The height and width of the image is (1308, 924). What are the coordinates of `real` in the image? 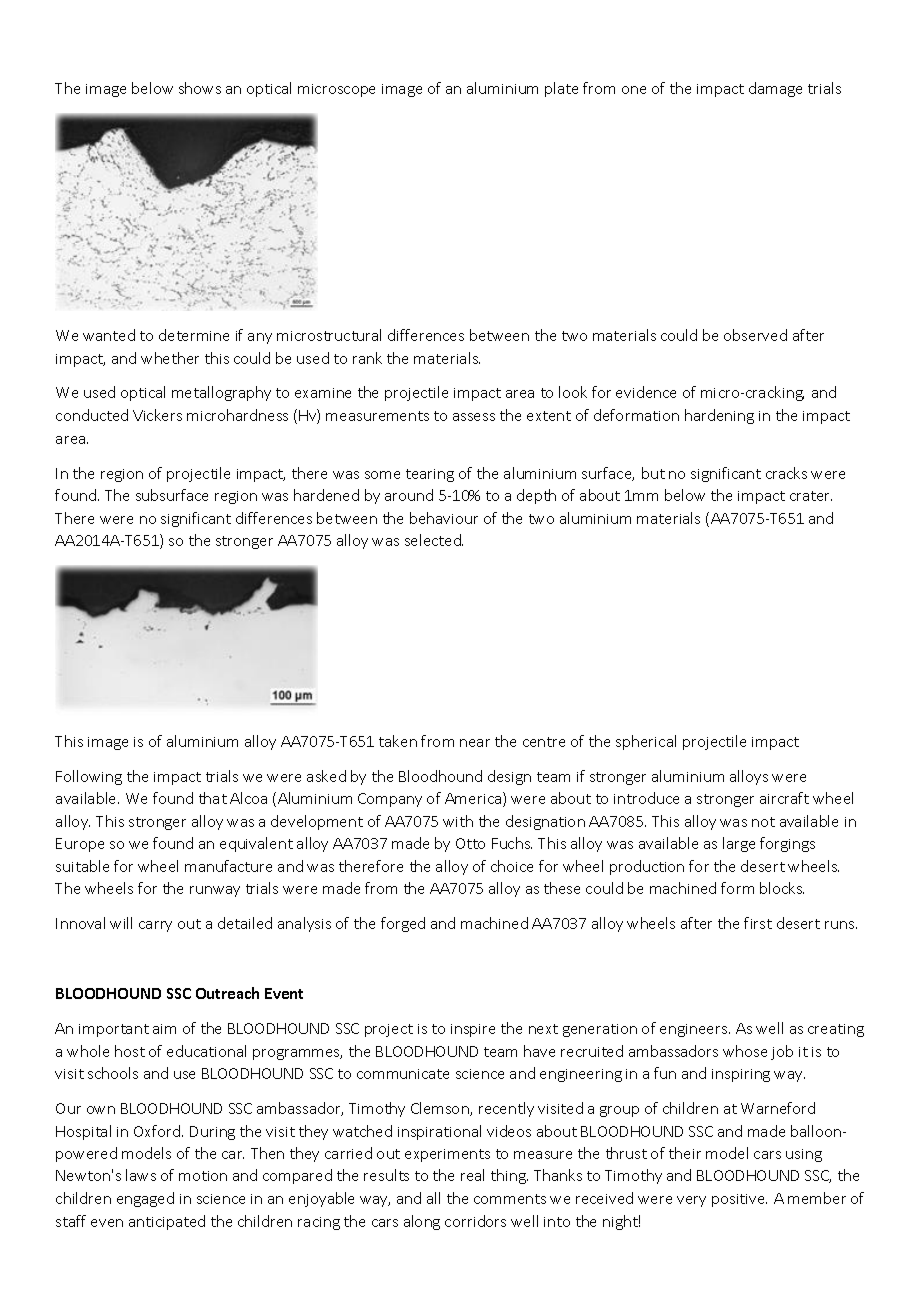 It's located at (472, 1175).
